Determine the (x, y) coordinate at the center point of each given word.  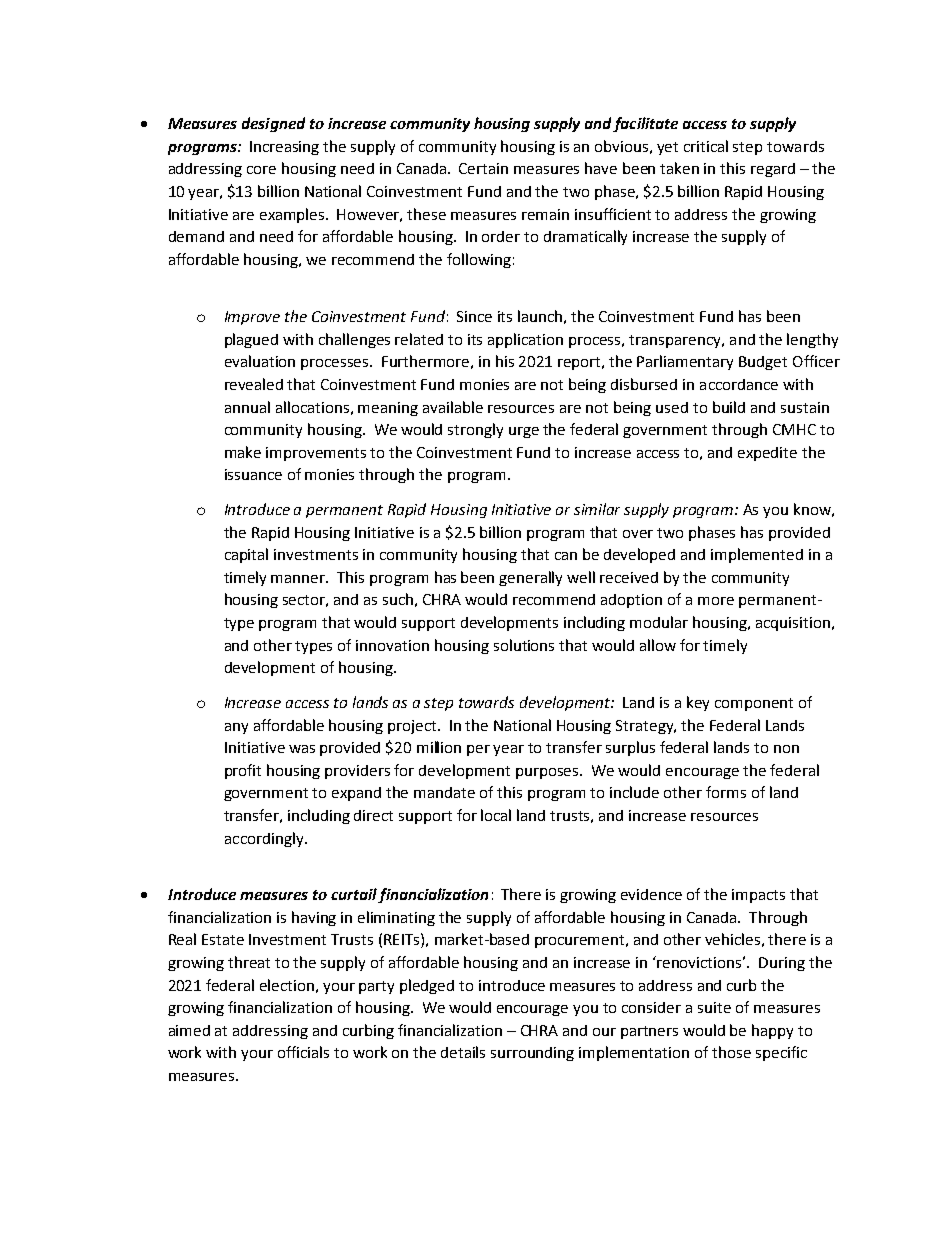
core (261, 170)
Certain (483, 168)
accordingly (265, 839)
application (525, 340)
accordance (739, 384)
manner (299, 579)
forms (726, 792)
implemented (757, 555)
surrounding (532, 1054)
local (496, 815)
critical (706, 146)
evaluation (260, 361)
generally (530, 578)
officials (303, 1052)
